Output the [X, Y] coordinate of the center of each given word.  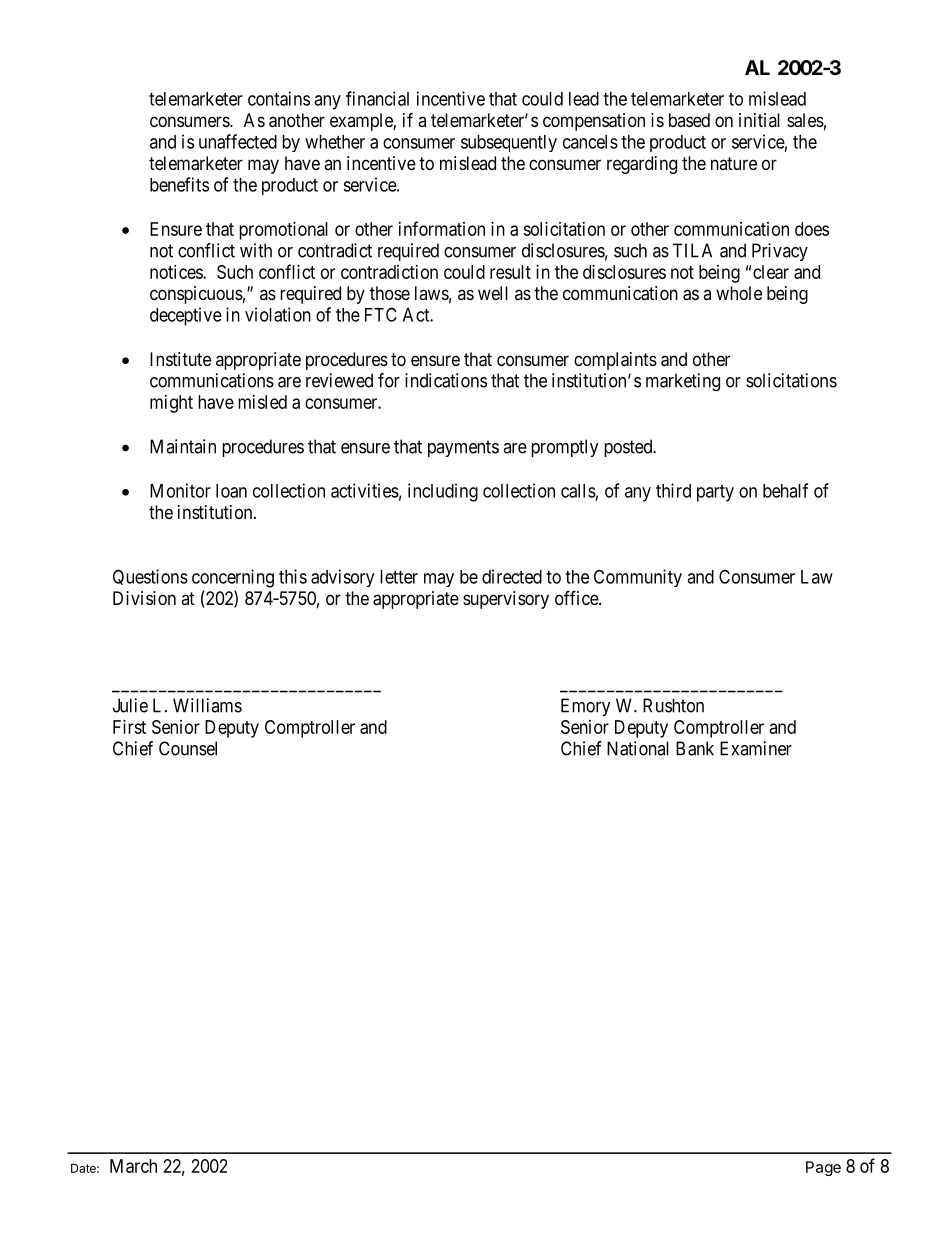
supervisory [506, 600]
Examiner [756, 748]
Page [823, 1168]
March [133, 1166]
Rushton [673, 705]
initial [759, 120]
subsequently [509, 143]
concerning [233, 578]
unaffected [238, 141]
